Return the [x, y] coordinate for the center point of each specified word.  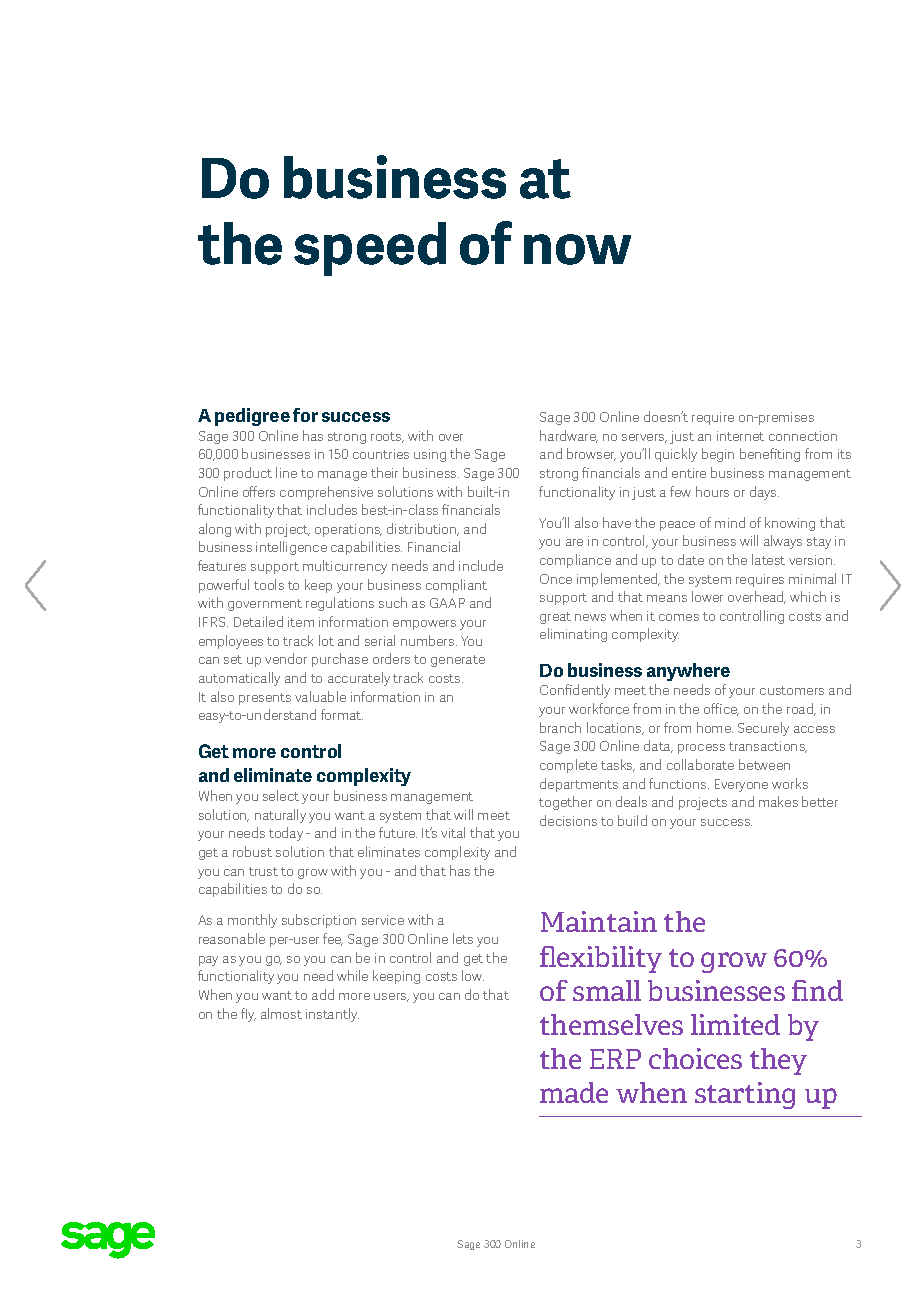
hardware [569, 436]
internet [740, 436]
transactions [768, 747]
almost [281, 1013]
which [808, 596]
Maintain [599, 921]
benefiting [770, 455]
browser [591, 454]
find [817, 990]
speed [370, 249]
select [281, 795]
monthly [252, 921]
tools [269, 584]
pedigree [252, 417]
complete [568, 766]
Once [556, 579]
